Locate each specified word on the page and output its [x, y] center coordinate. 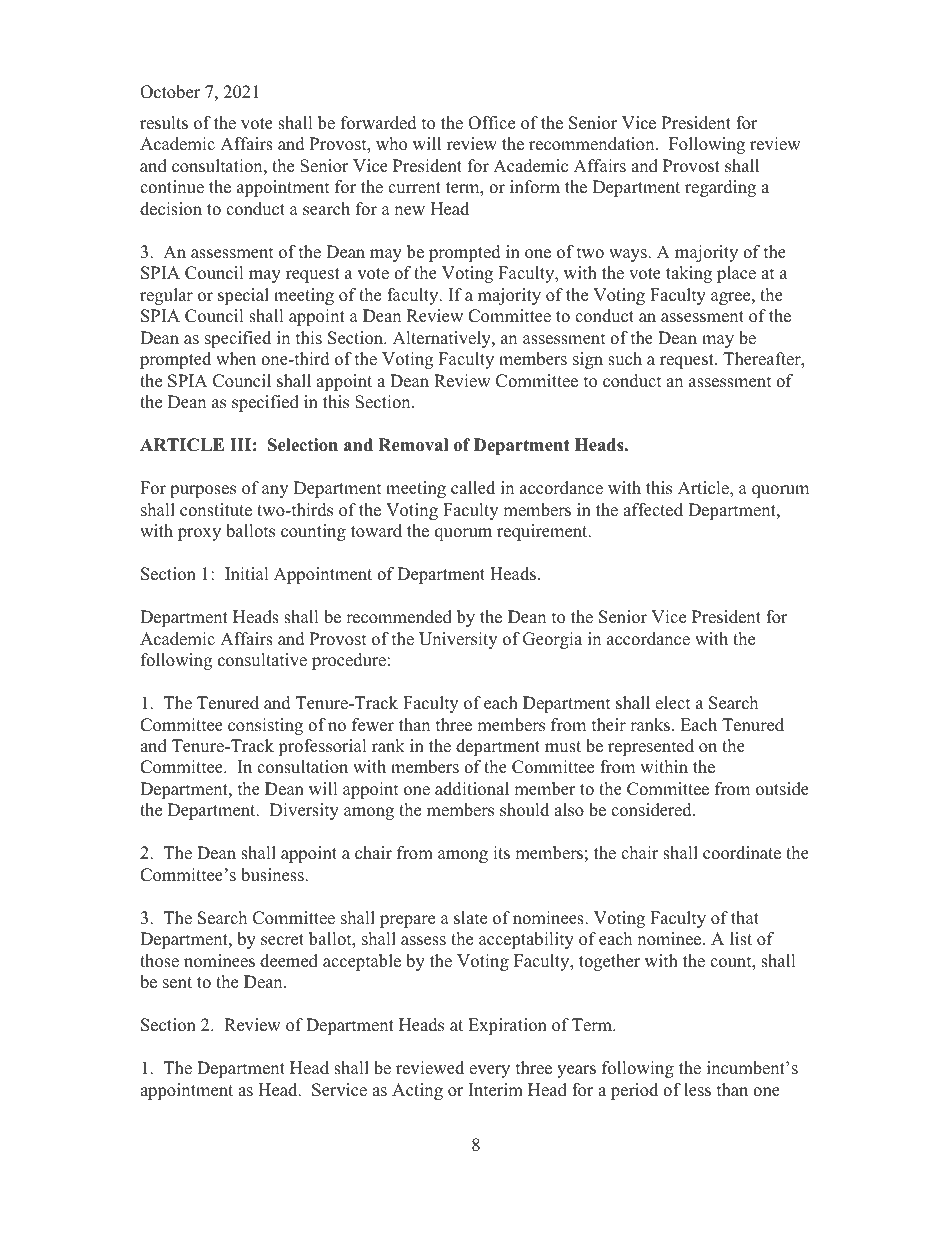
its [501, 853]
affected [653, 510]
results [164, 123]
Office [491, 123]
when [236, 359]
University [458, 640]
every [489, 1071]
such [625, 359]
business [273, 875]
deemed [289, 961]
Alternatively [443, 339]
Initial [247, 573]
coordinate [742, 853]
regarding [720, 188]
